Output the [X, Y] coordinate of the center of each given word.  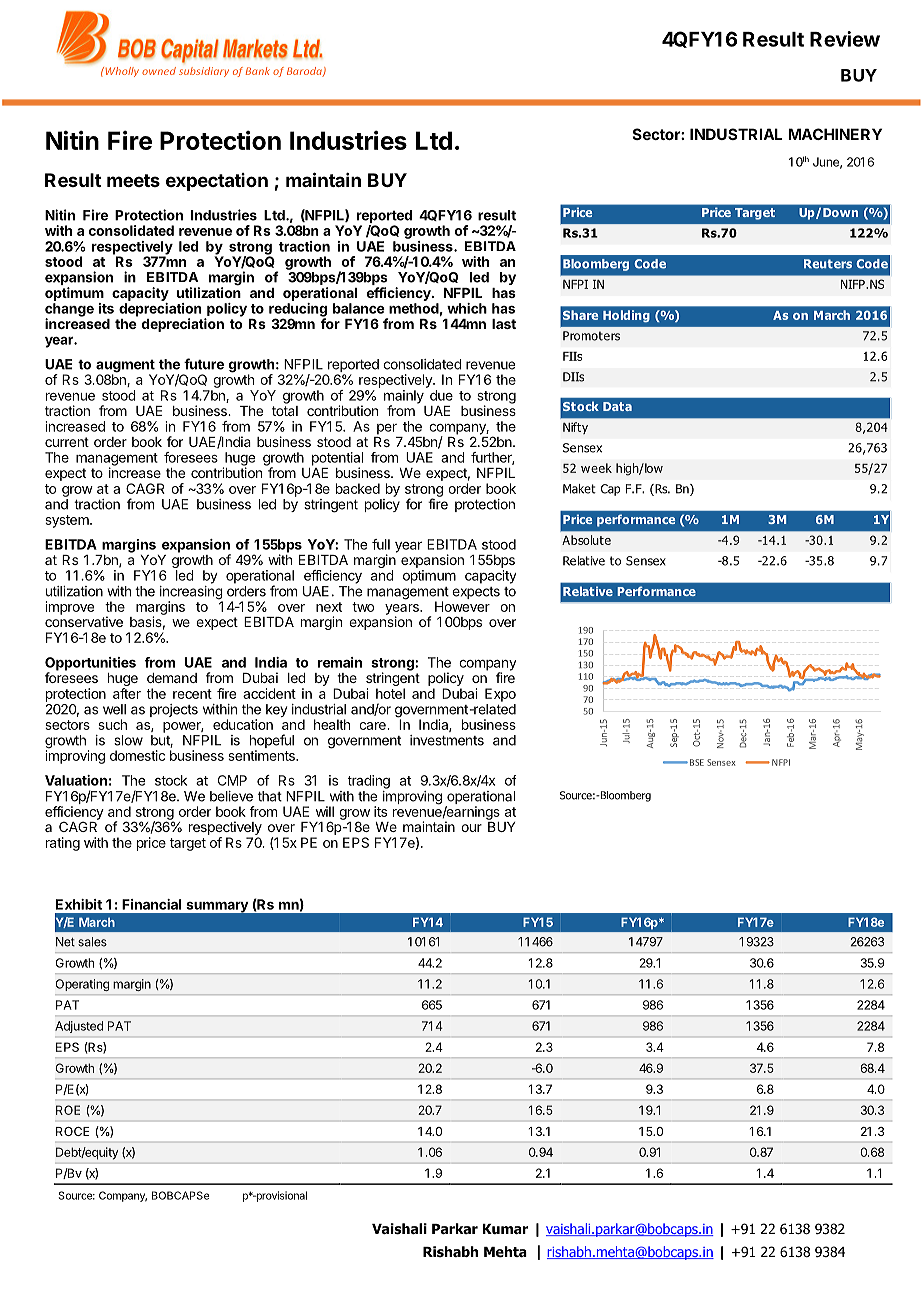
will [325, 811]
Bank [258, 71]
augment [126, 367]
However [462, 606]
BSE [695, 762]
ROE [68, 1110]
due [441, 395]
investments [447, 740]
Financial [151, 904]
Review [845, 39]
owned [159, 71]
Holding [626, 316]
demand [172, 678]
